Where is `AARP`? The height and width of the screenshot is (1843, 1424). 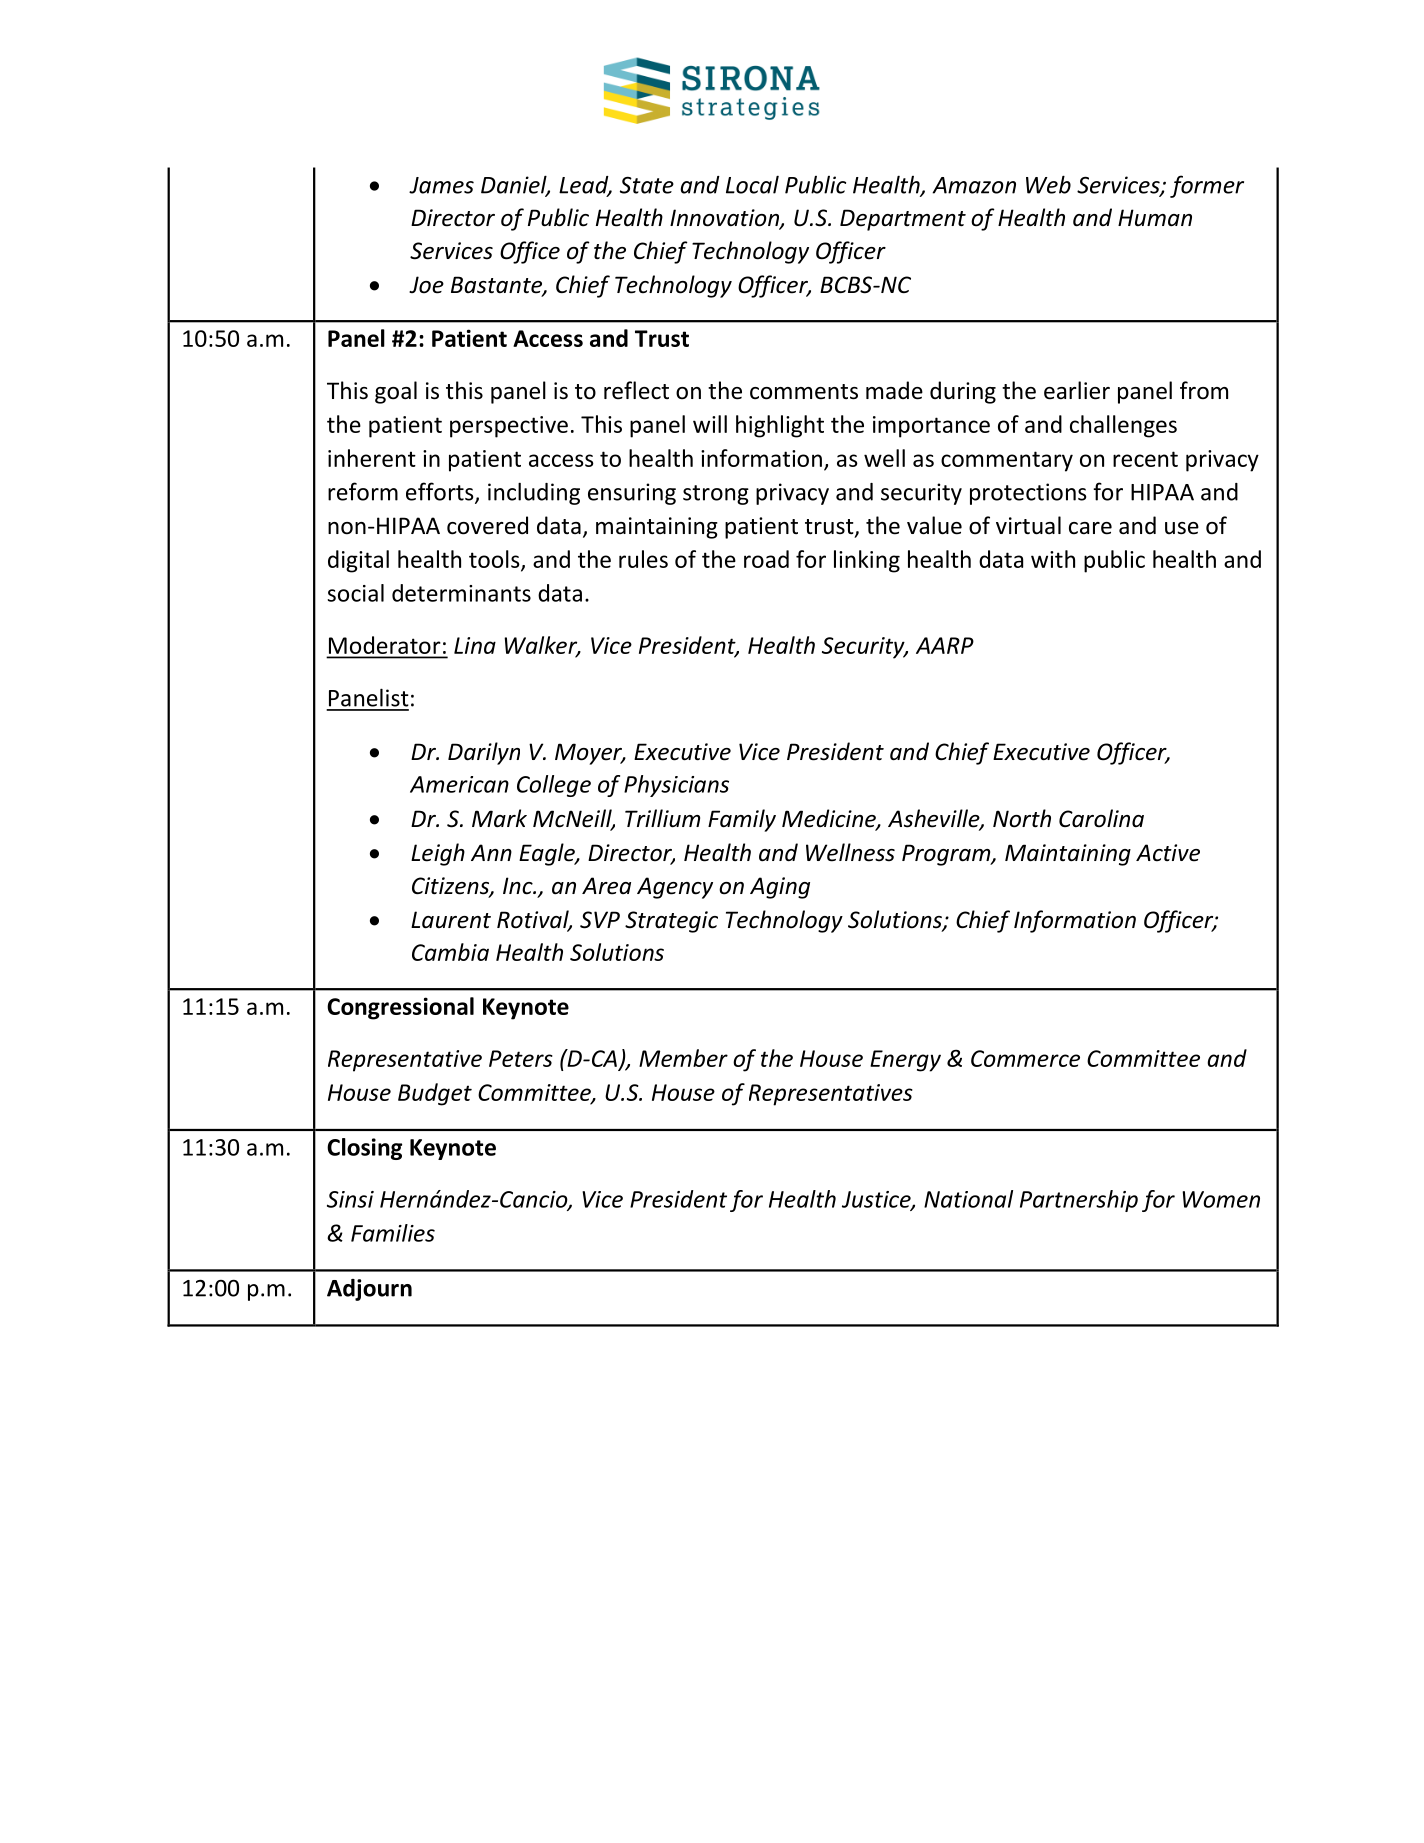 AARP is located at coordinates (945, 645).
